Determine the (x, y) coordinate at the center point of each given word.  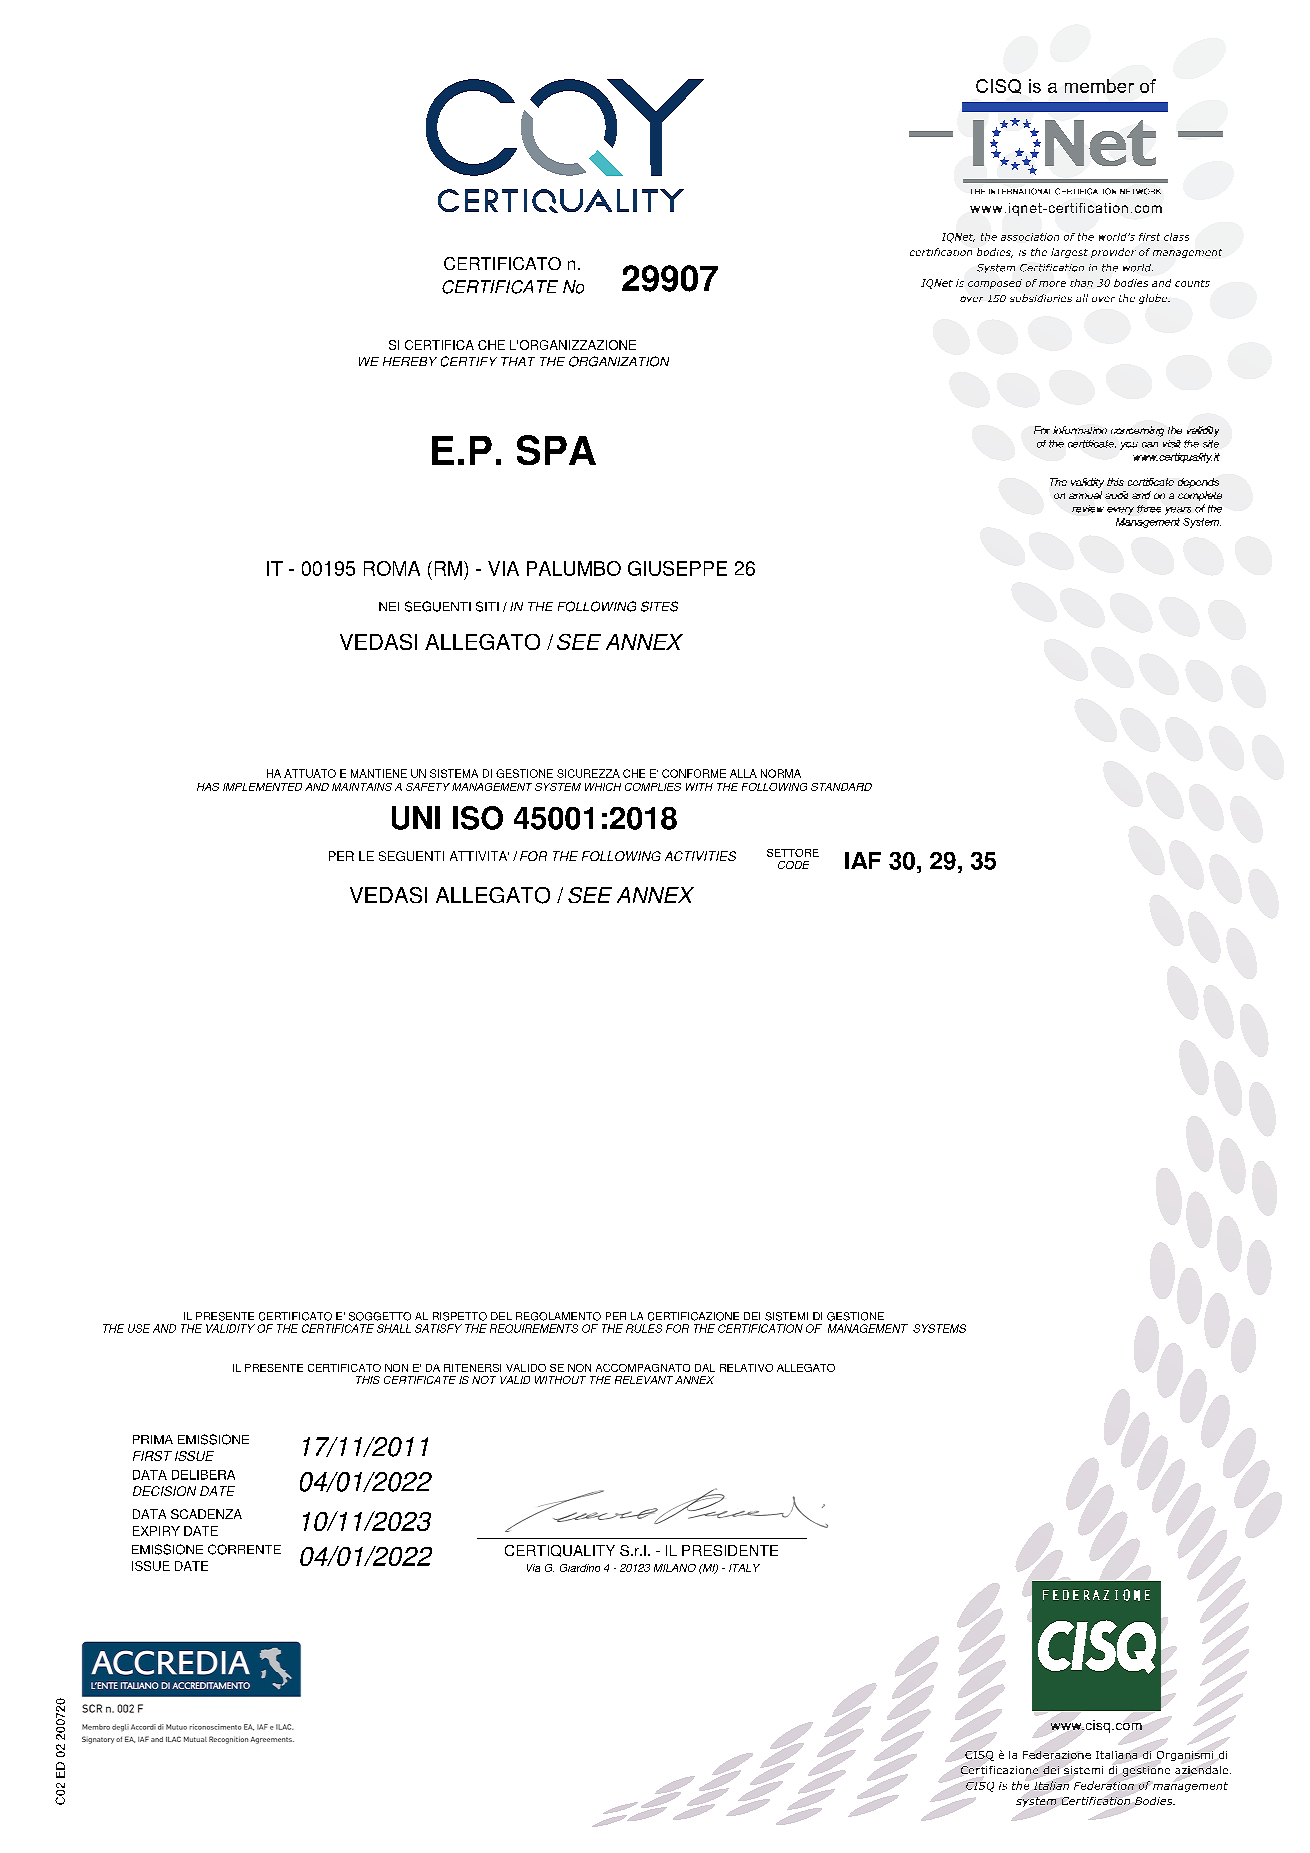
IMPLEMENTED (262, 787)
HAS (208, 787)
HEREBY (410, 361)
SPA (556, 450)
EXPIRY (156, 1531)
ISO (478, 818)
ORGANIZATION (619, 361)
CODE (793, 865)
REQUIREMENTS (534, 1328)
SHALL (394, 1328)
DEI (752, 1316)
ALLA (743, 773)
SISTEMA (454, 773)
